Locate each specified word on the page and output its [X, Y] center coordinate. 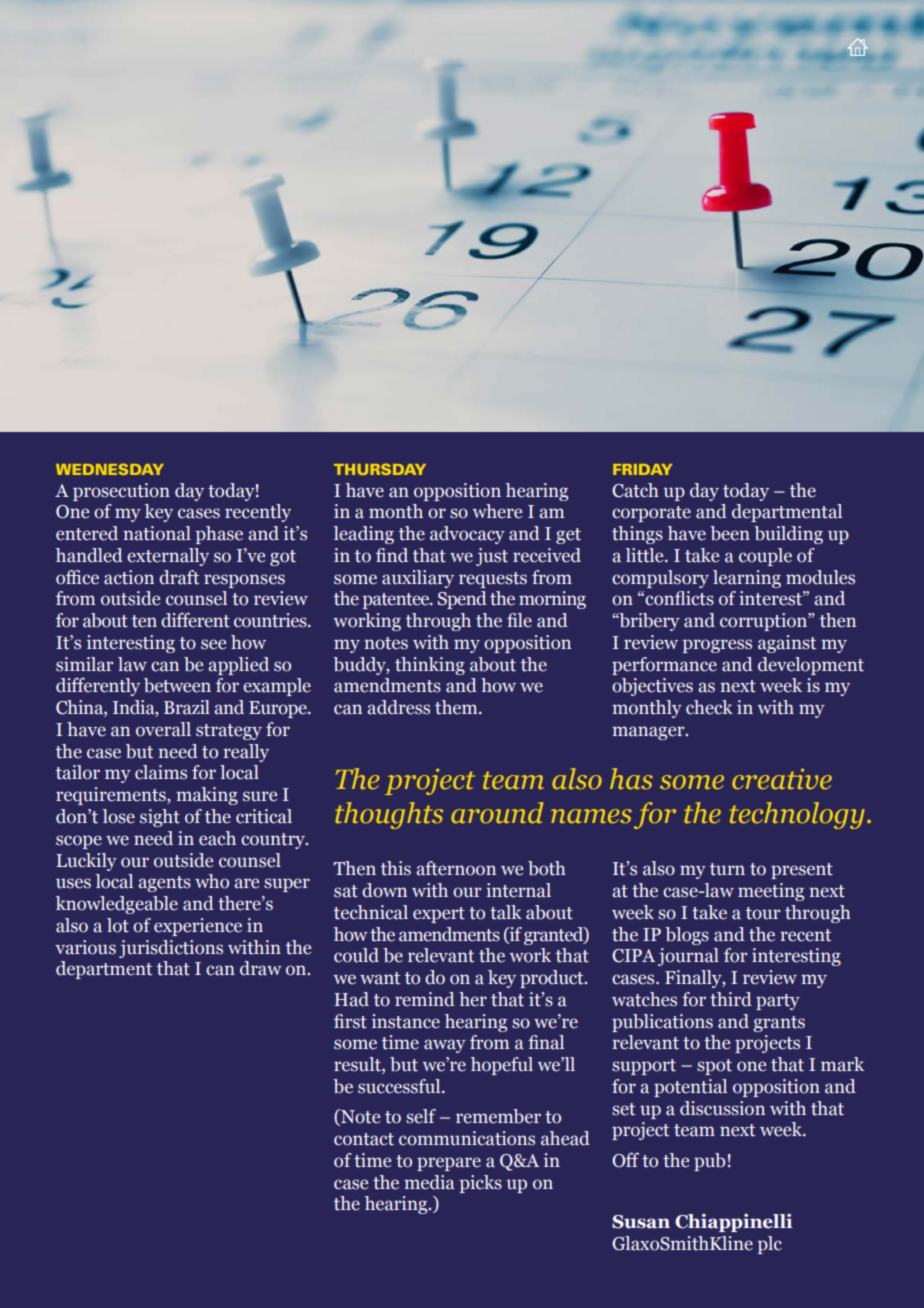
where [497, 511]
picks [481, 1184]
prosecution [121, 492]
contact [364, 1139]
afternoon [456, 868]
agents [164, 884]
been [730, 533]
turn [727, 869]
